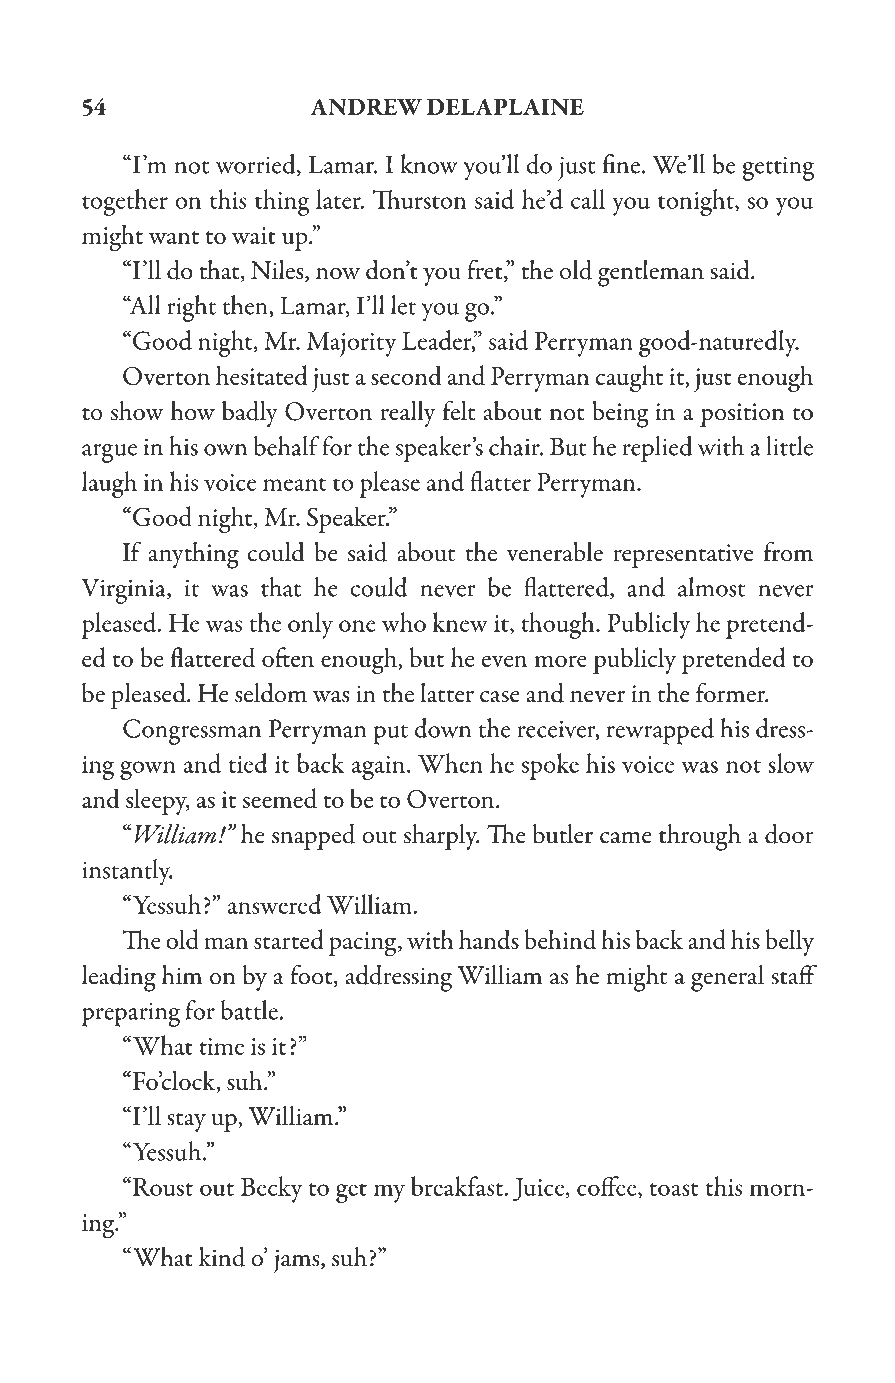  I want to click on through, so click(700, 837).
